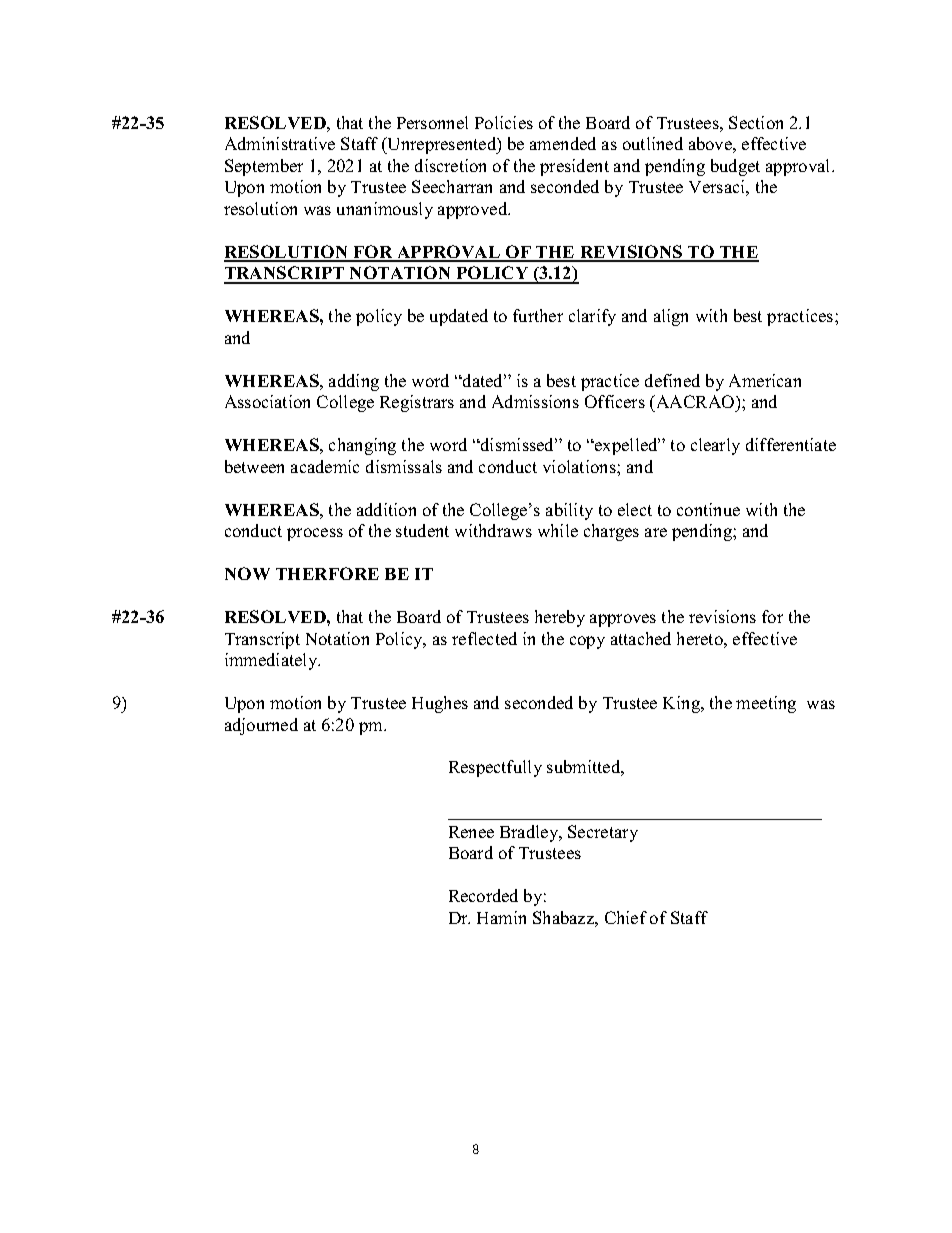  I want to click on immediately, so click(272, 661).
